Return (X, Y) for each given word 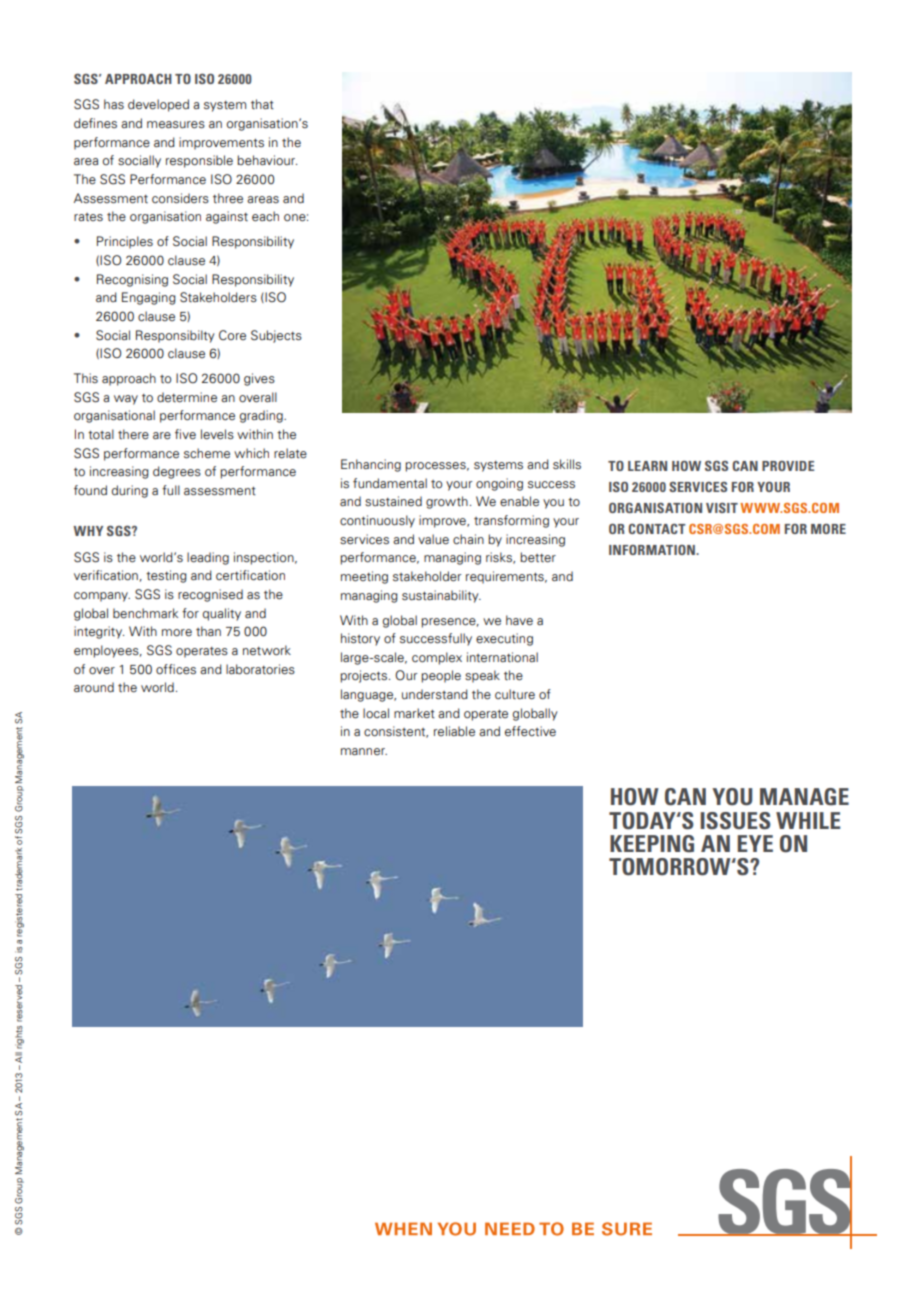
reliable (454, 731)
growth (447, 502)
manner (364, 751)
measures (176, 125)
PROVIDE (788, 466)
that (262, 104)
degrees (177, 472)
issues (735, 821)
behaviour (267, 160)
